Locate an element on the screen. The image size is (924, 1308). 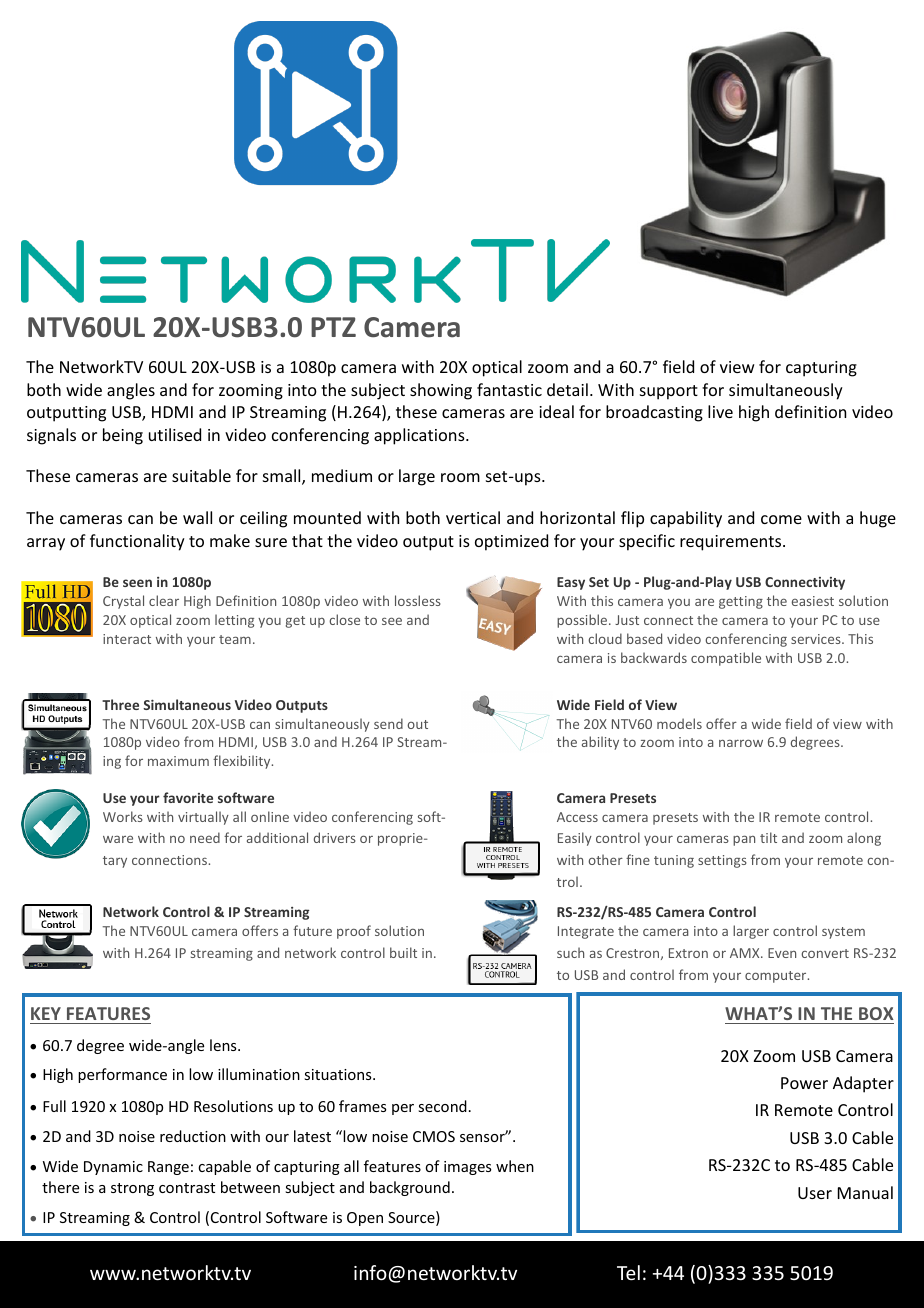
KEY is located at coordinates (46, 1013).
